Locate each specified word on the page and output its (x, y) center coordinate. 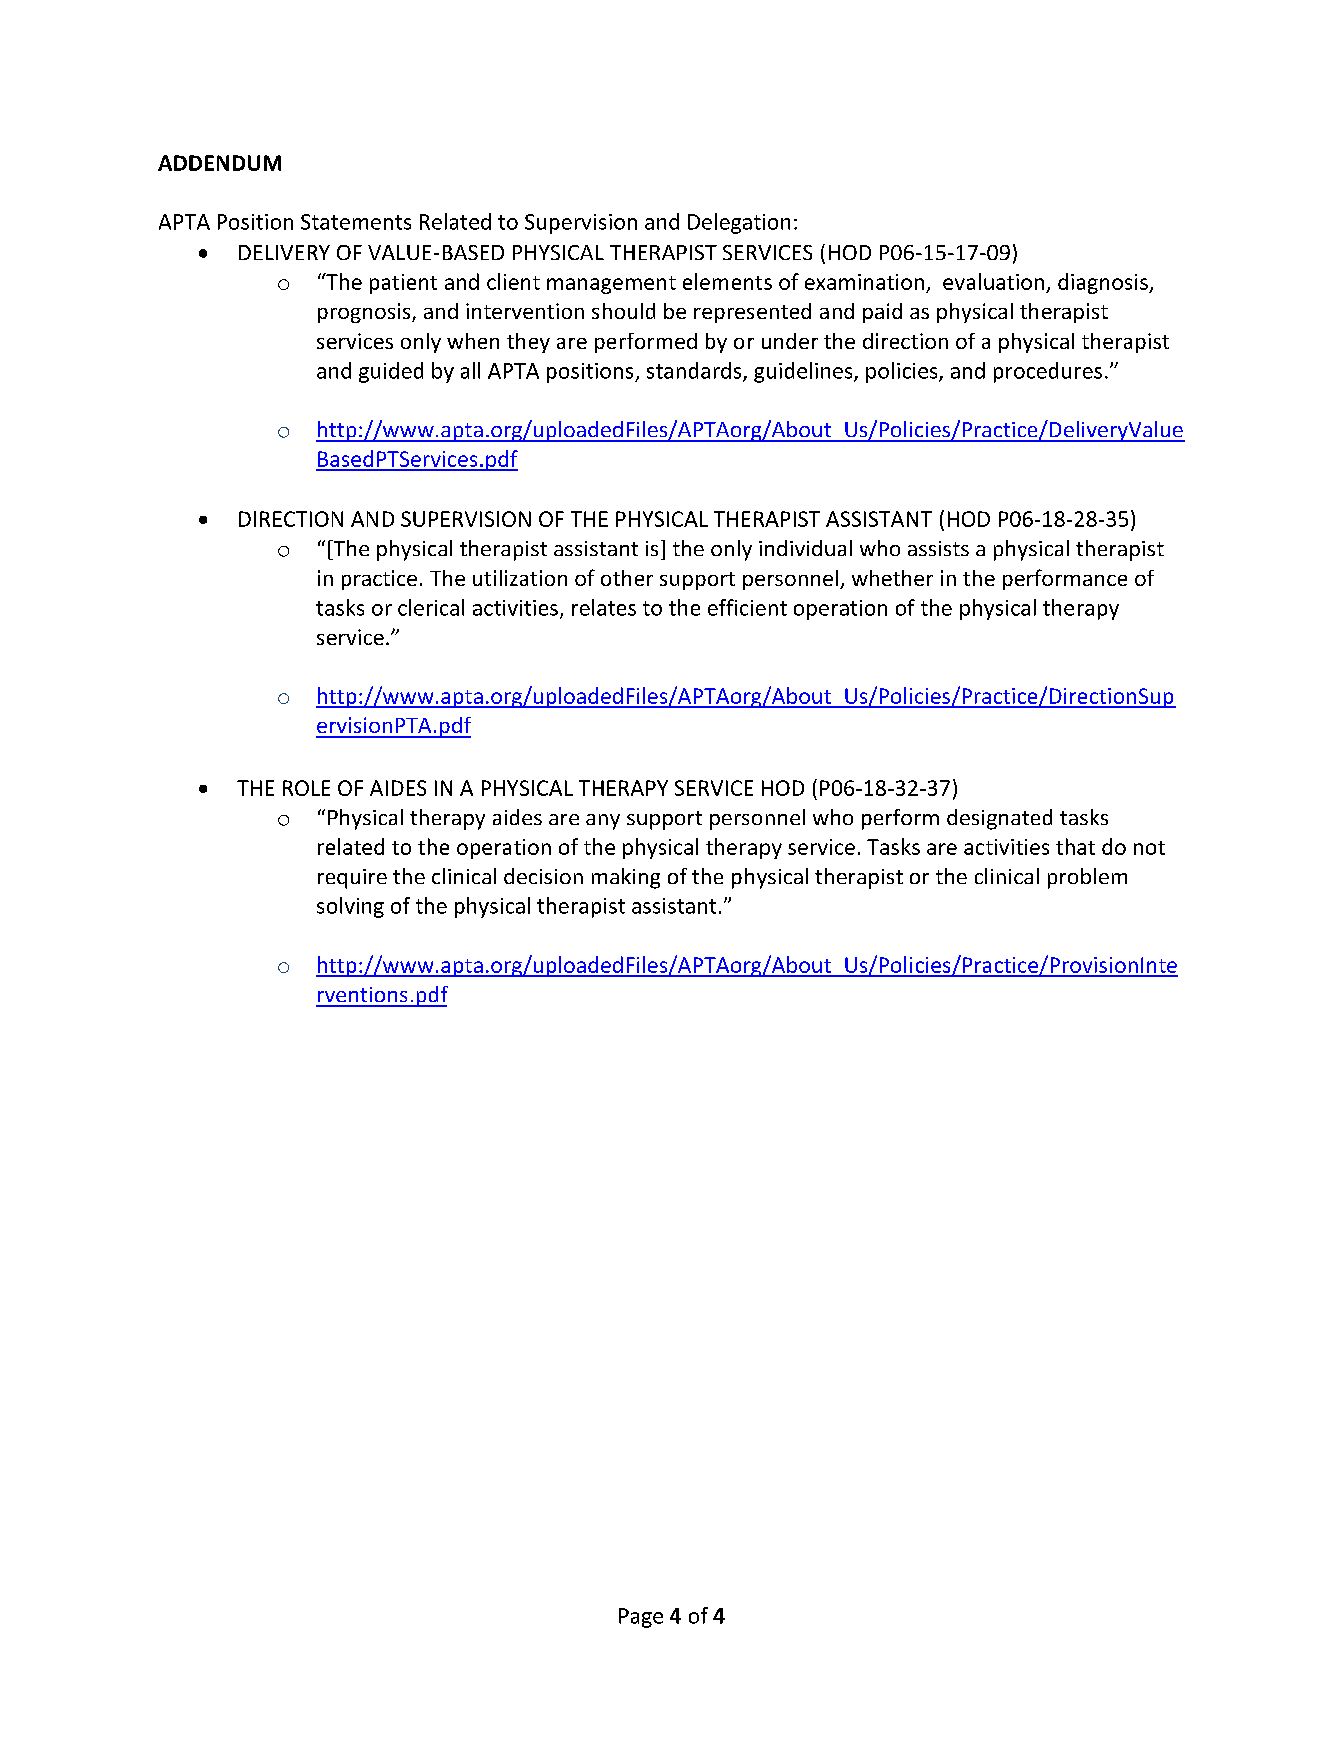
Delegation (739, 223)
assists (938, 548)
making (626, 878)
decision (543, 876)
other (627, 578)
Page (641, 1618)
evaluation (993, 281)
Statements (356, 222)
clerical (431, 607)
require (352, 879)
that (1075, 846)
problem (1087, 878)
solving (350, 907)
